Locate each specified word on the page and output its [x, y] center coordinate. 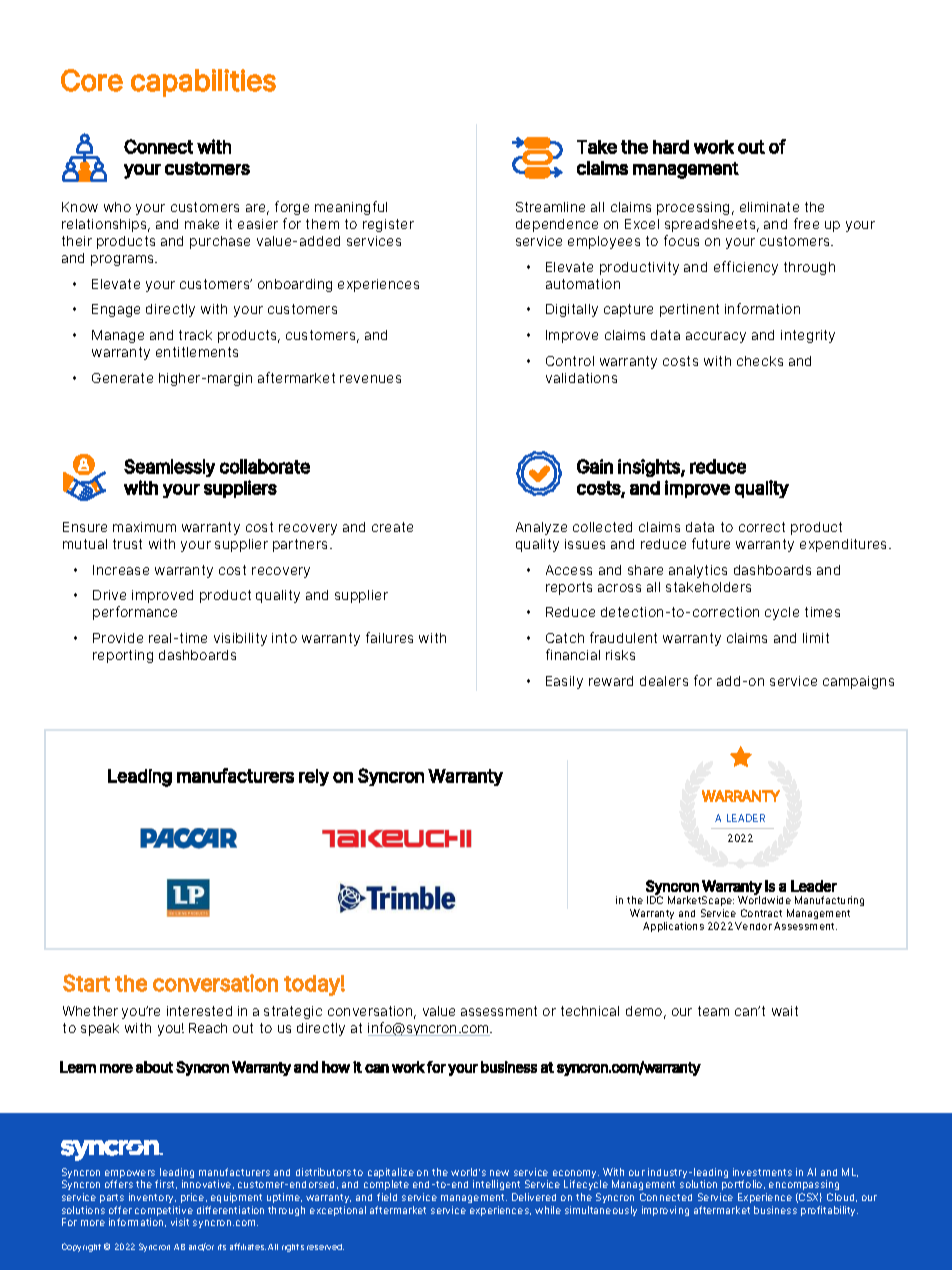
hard [671, 147]
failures [389, 637]
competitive [164, 1212]
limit [816, 638]
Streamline [550, 207]
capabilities [203, 83]
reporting [123, 656]
